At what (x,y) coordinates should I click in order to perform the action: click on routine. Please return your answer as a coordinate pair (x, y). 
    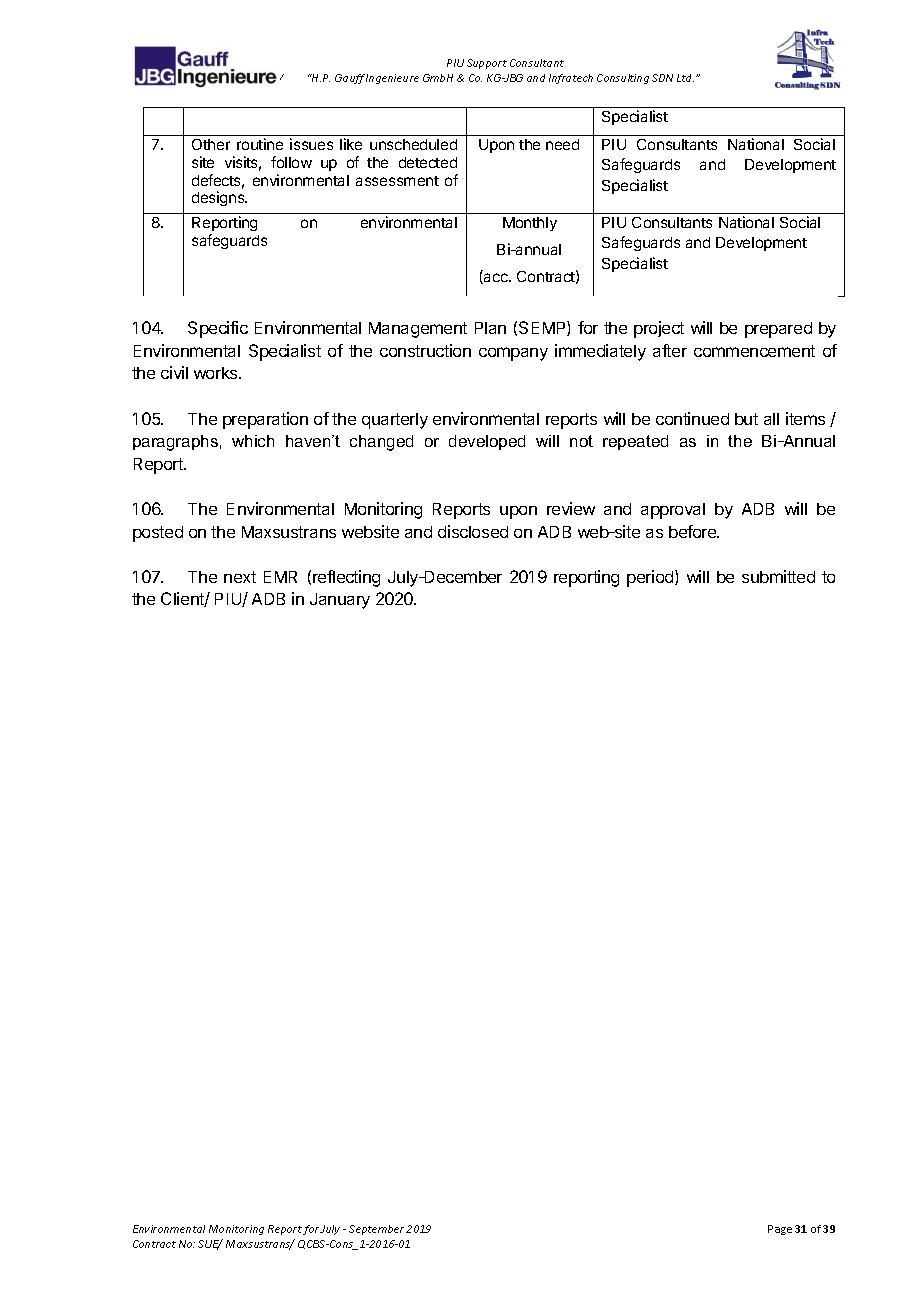
    Looking at the image, I should click on (260, 144).
